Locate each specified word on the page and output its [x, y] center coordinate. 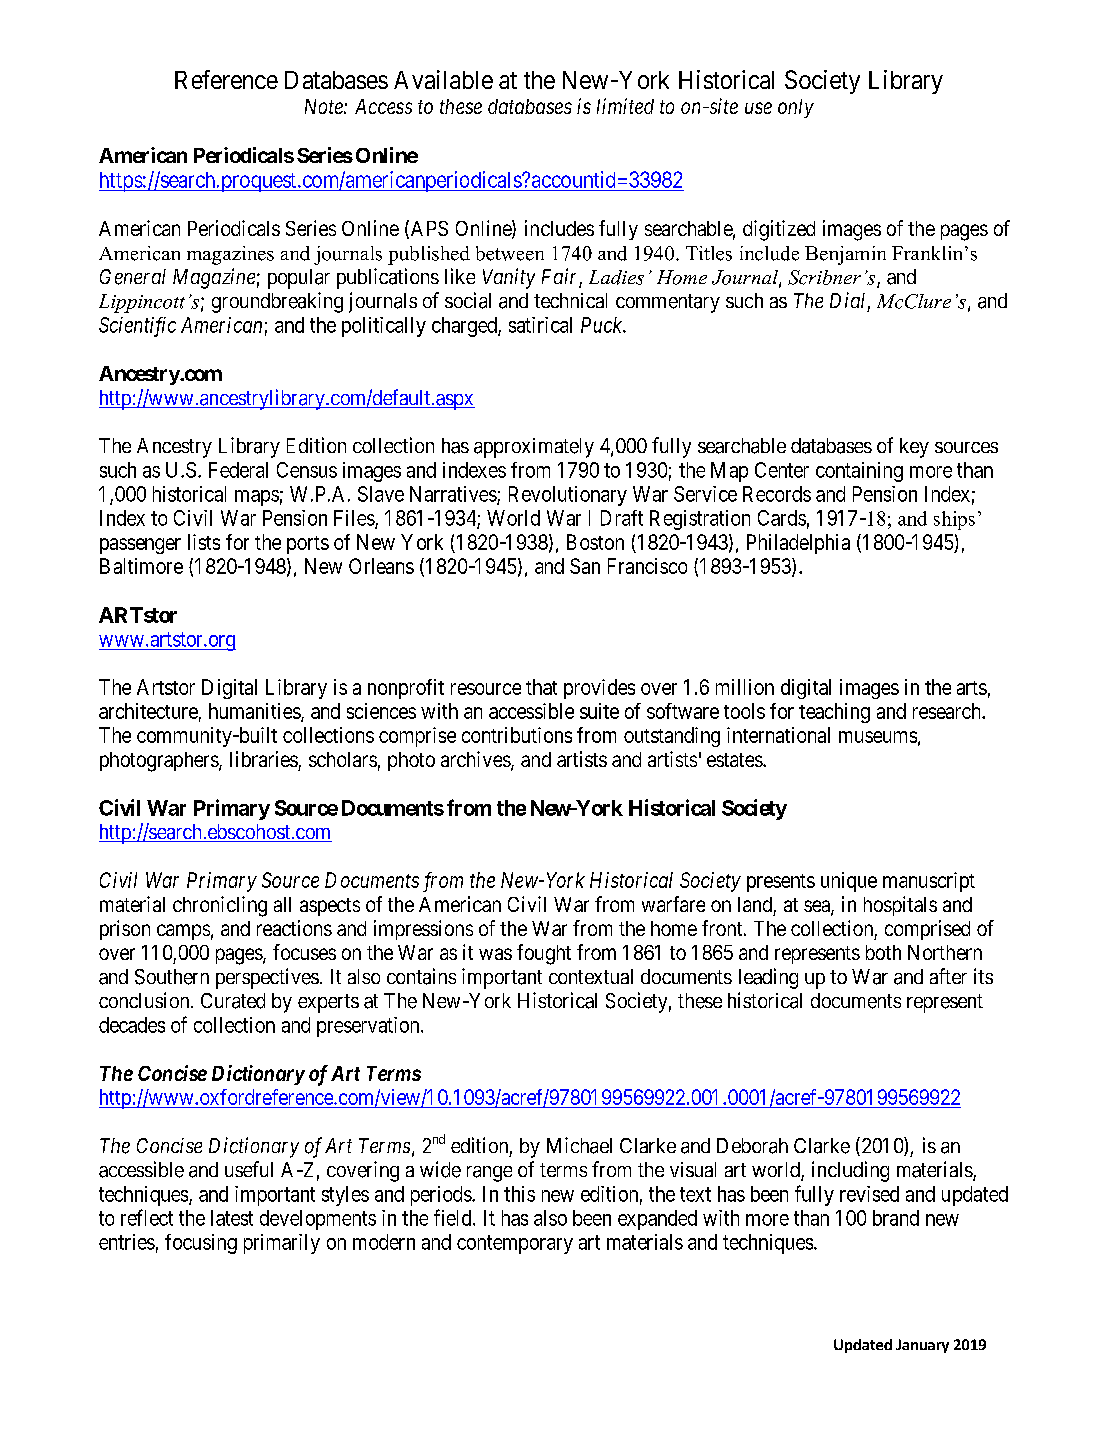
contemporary [515, 1244]
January [922, 1346]
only [796, 108]
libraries [264, 759]
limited [625, 106]
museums [878, 737]
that [541, 687]
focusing [201, 1244]
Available [443, 79]
